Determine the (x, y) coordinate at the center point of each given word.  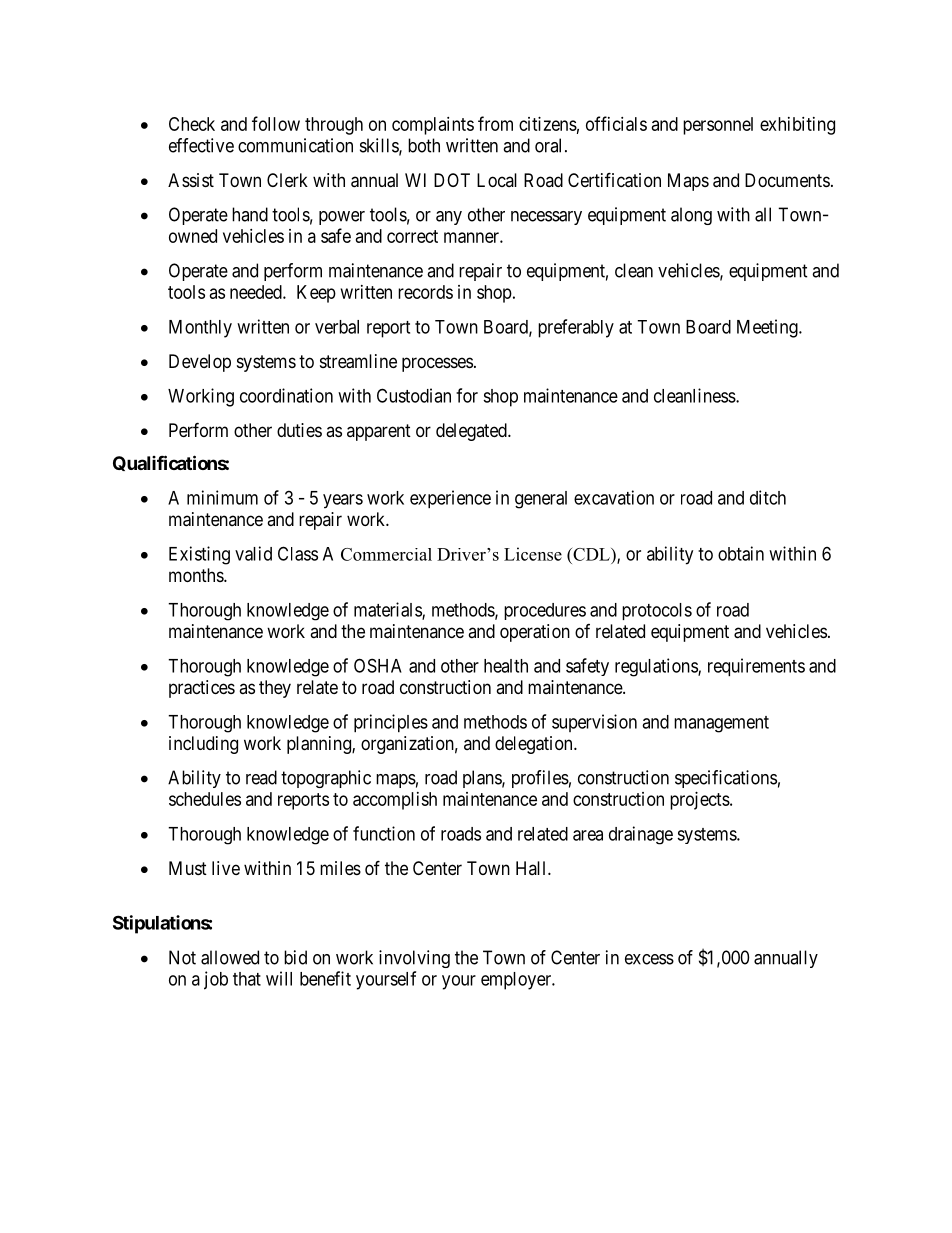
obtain (741, 553)
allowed (230, 957)
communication (295, 145)
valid (253, 553)
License (533, 554)
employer (517, 981)
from (495, 123)
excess (649, 959)
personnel (718, 126)
